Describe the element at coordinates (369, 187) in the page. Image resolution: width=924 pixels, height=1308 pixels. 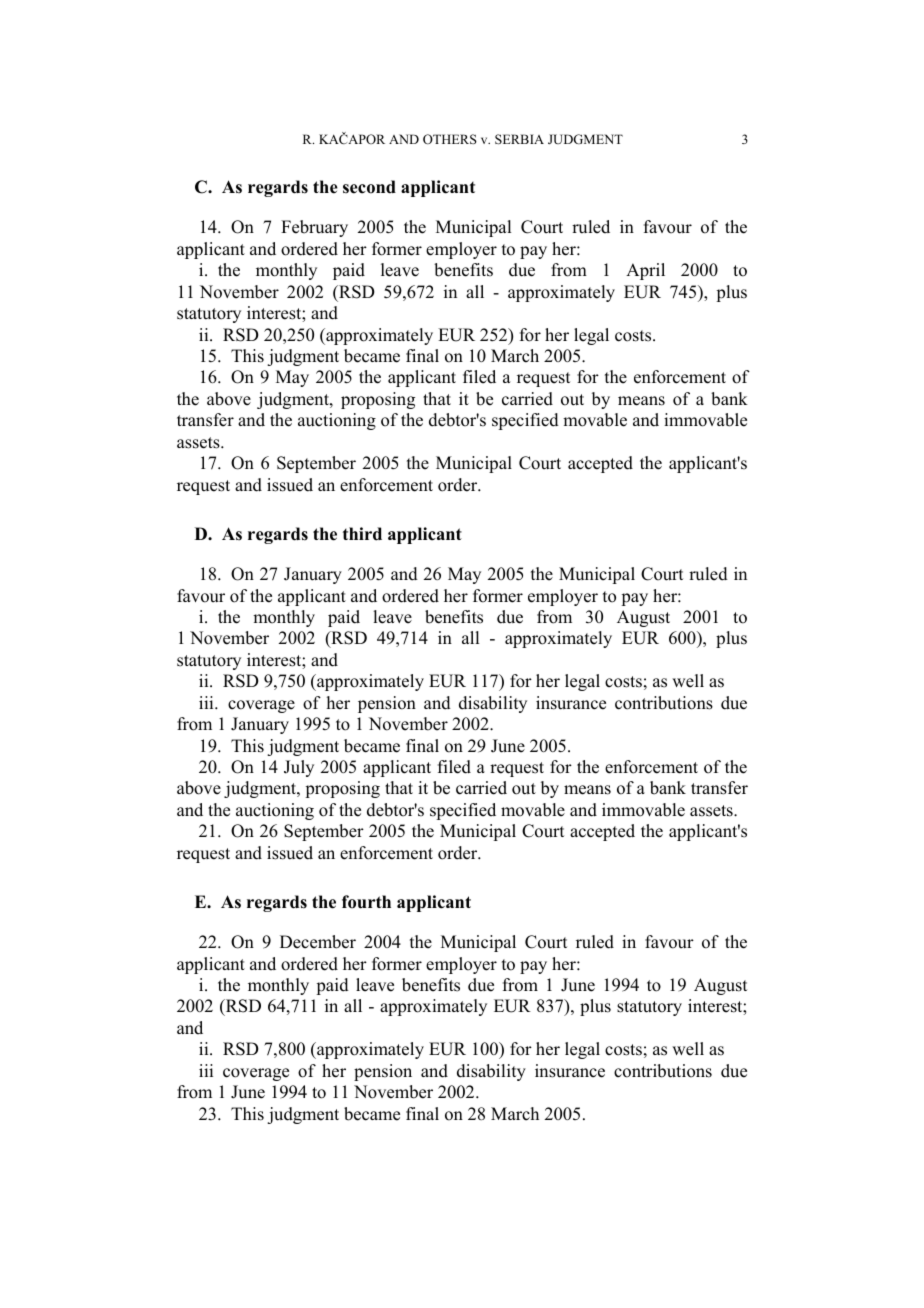
I see `second` at that location.
